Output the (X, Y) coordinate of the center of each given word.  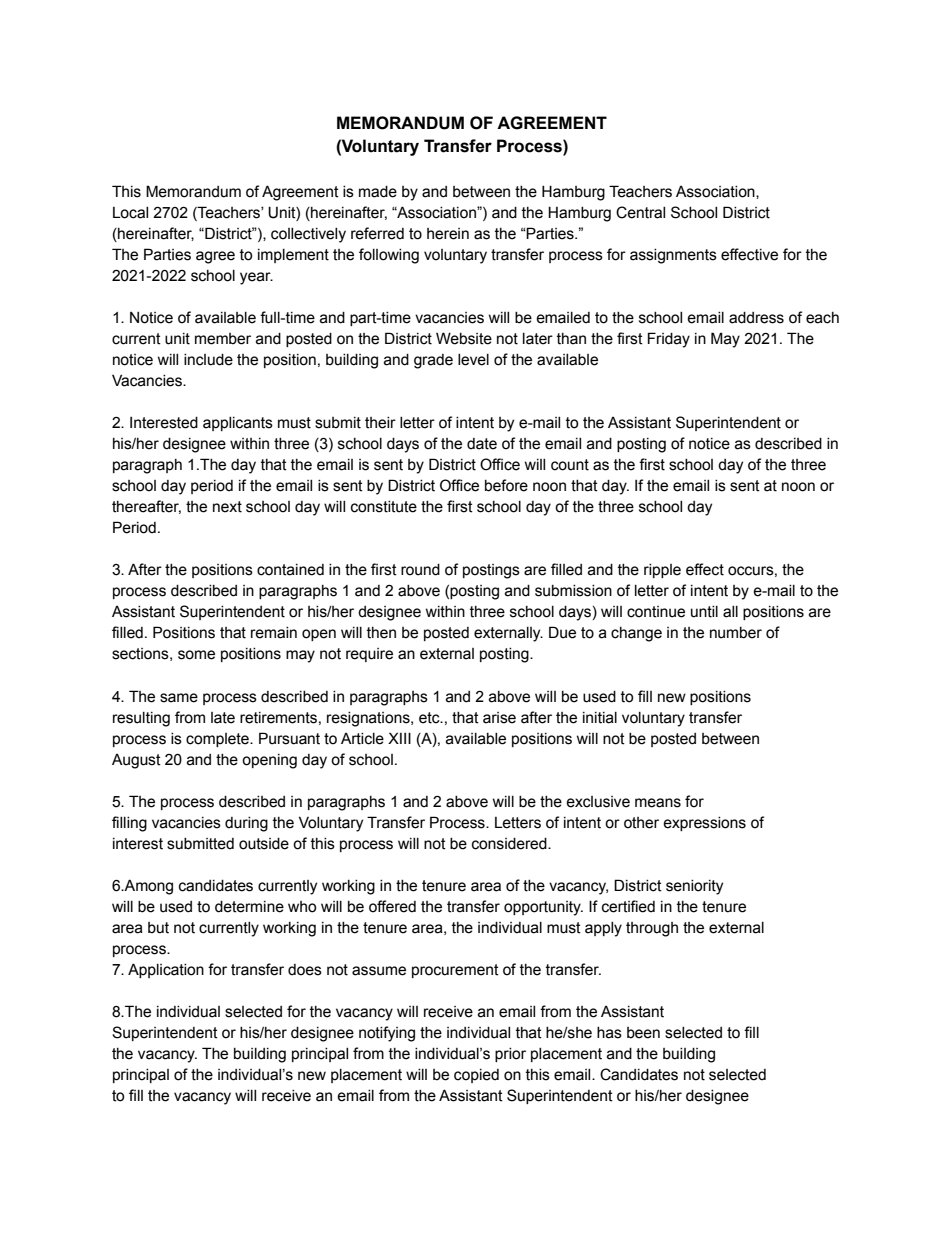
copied (476, 1076)
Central (640, 212)
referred (377, 233)
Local (130, 213)
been (643, 1033)
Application (166, 970)
